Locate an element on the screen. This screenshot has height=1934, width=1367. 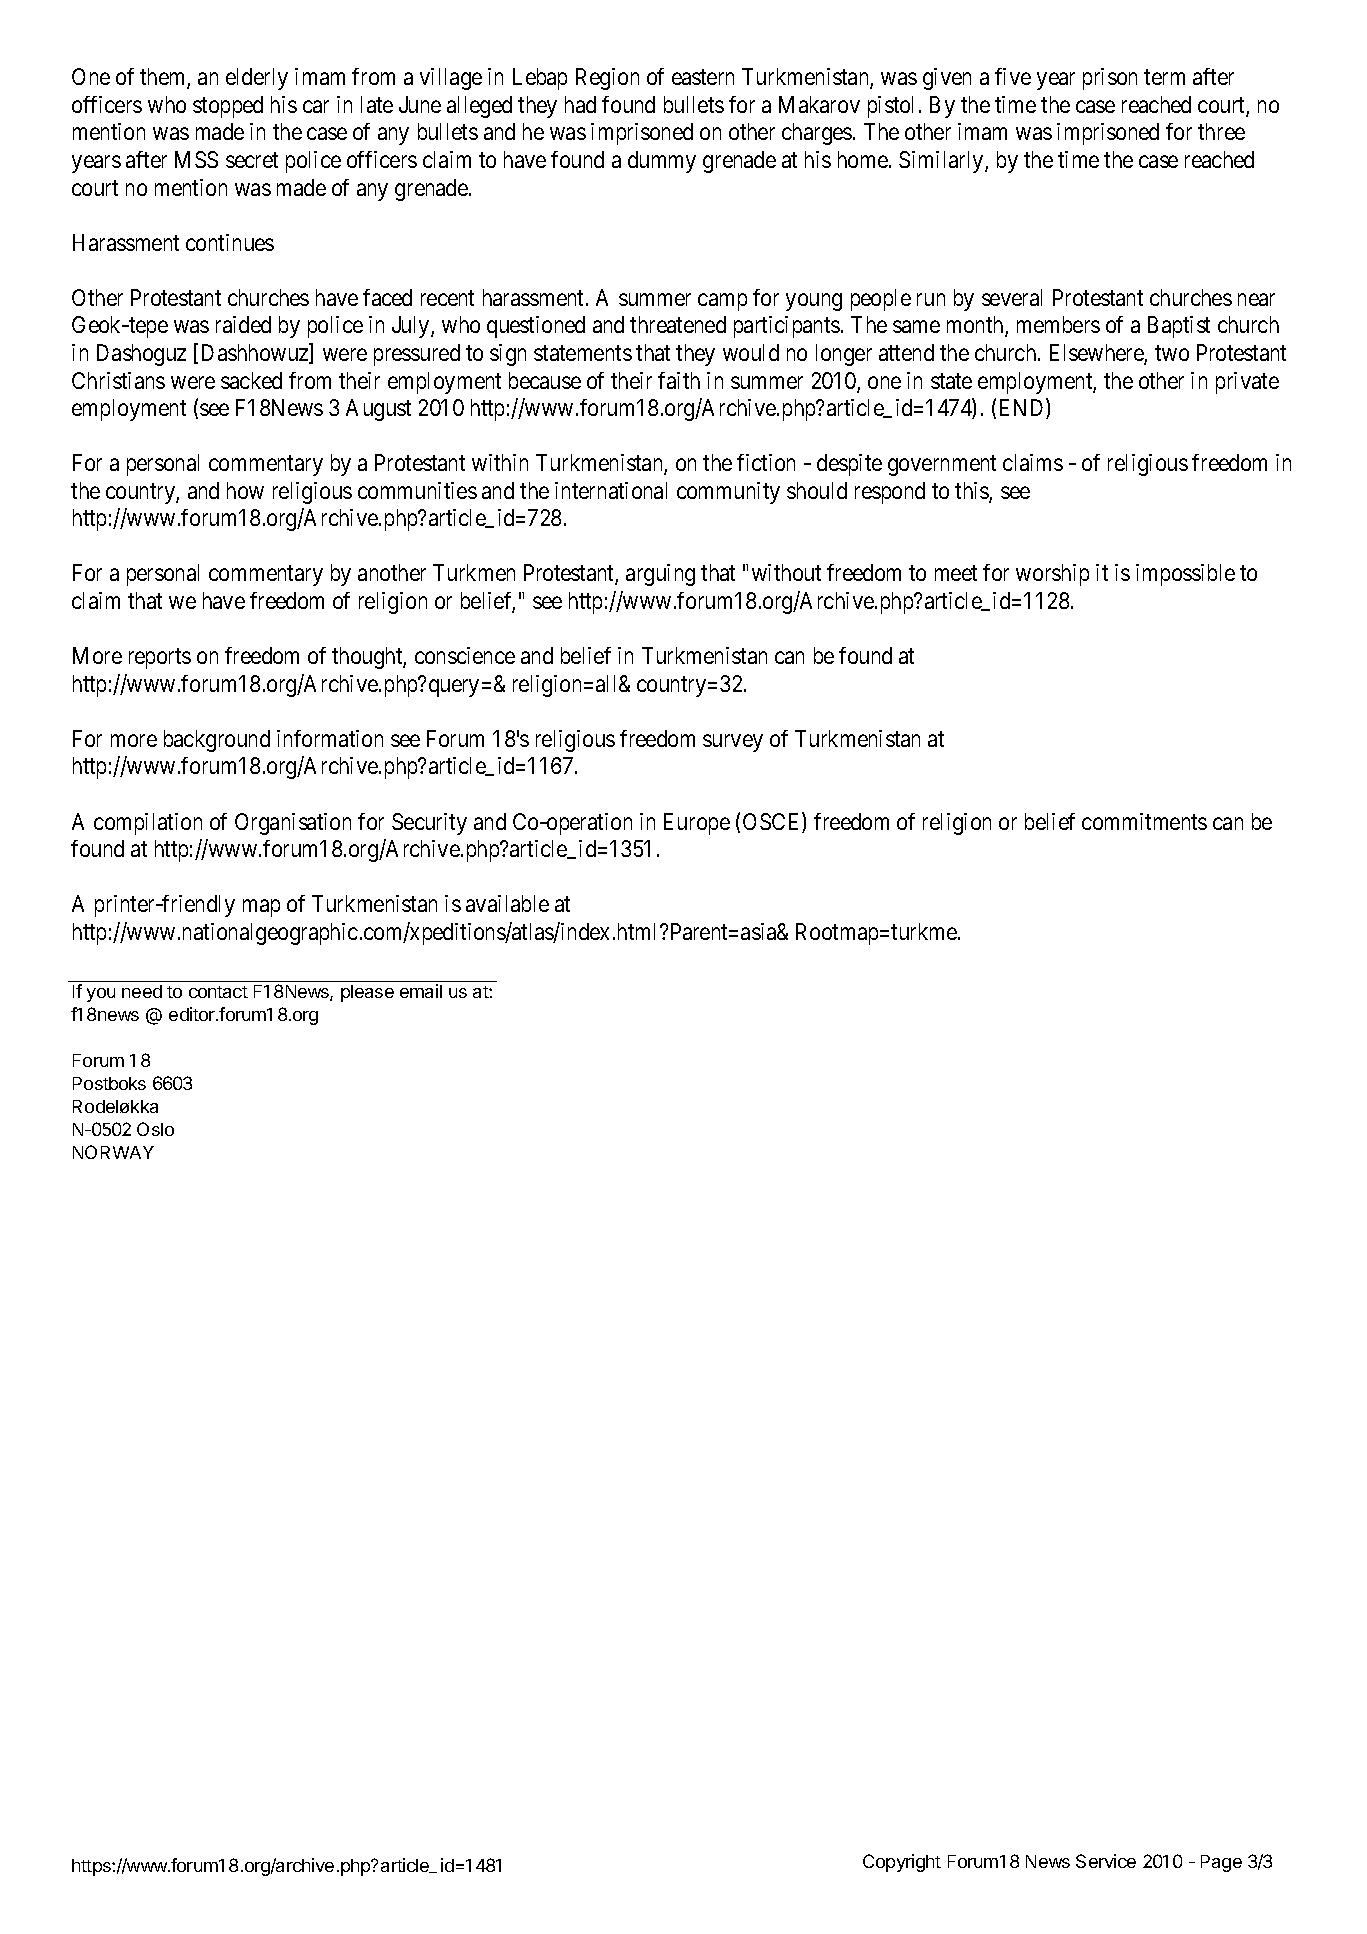
background is located at coordinates (217, 741).
